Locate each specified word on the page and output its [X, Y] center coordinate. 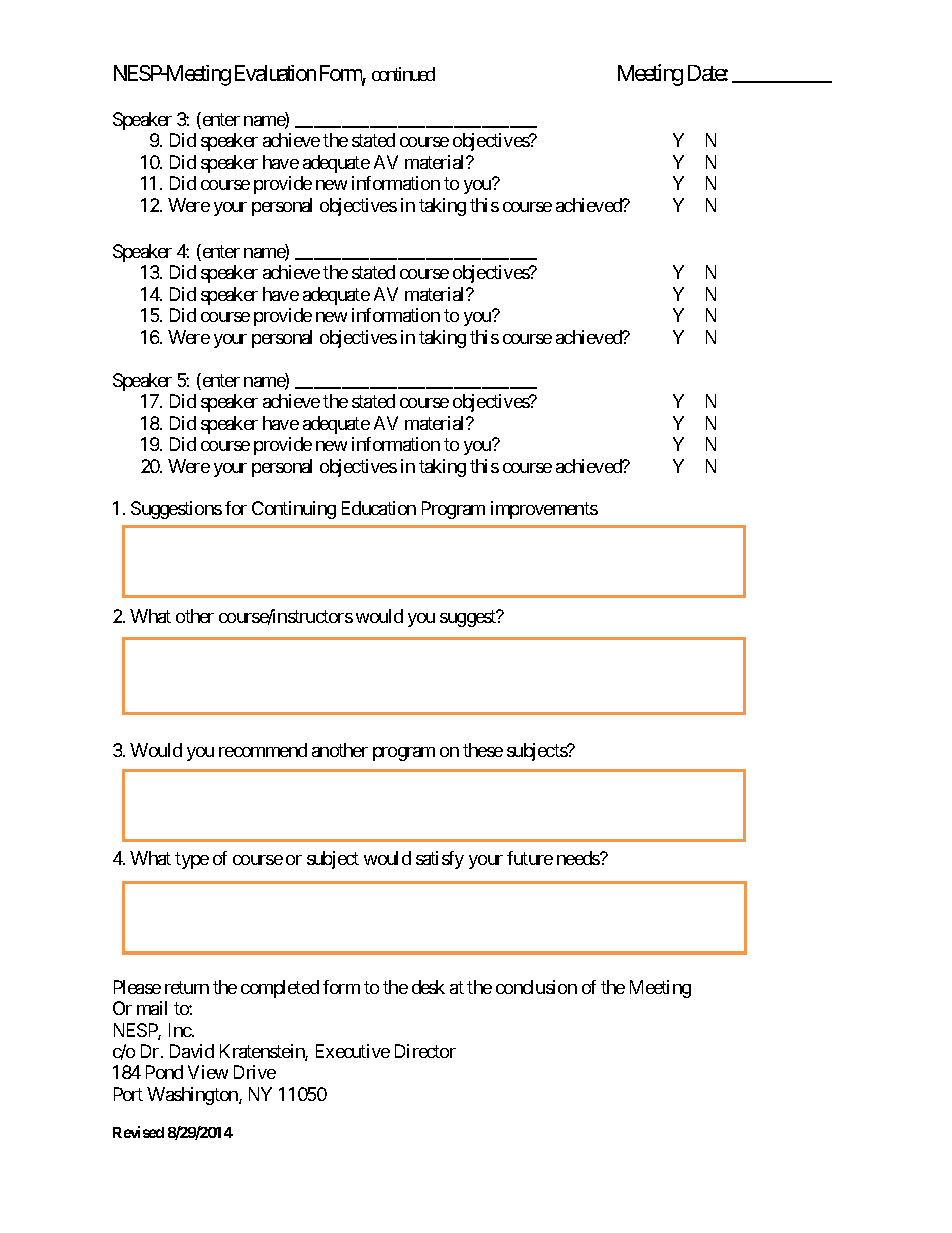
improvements [544, 510]
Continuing [294, 510]
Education [379, 508]
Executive [353, 1051]
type [192, 860]
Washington [193, 1096]
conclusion [536, 987]
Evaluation [275, 73]
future [530, 858]
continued [403, 74]
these [483, 750]
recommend [263, 750]
